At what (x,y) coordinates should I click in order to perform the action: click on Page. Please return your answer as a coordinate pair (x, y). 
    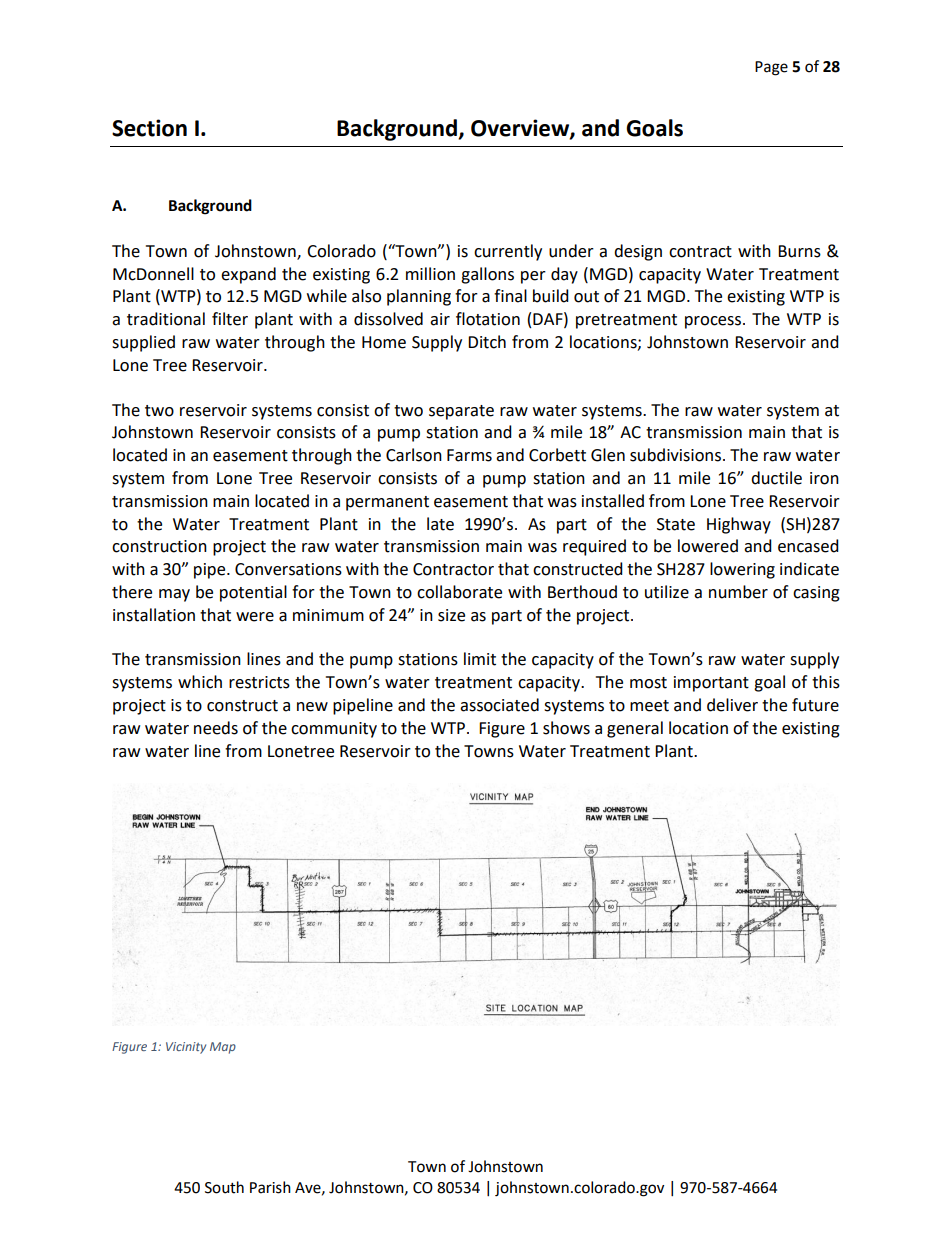
    Looking at the image, I should click on (771, 68).
